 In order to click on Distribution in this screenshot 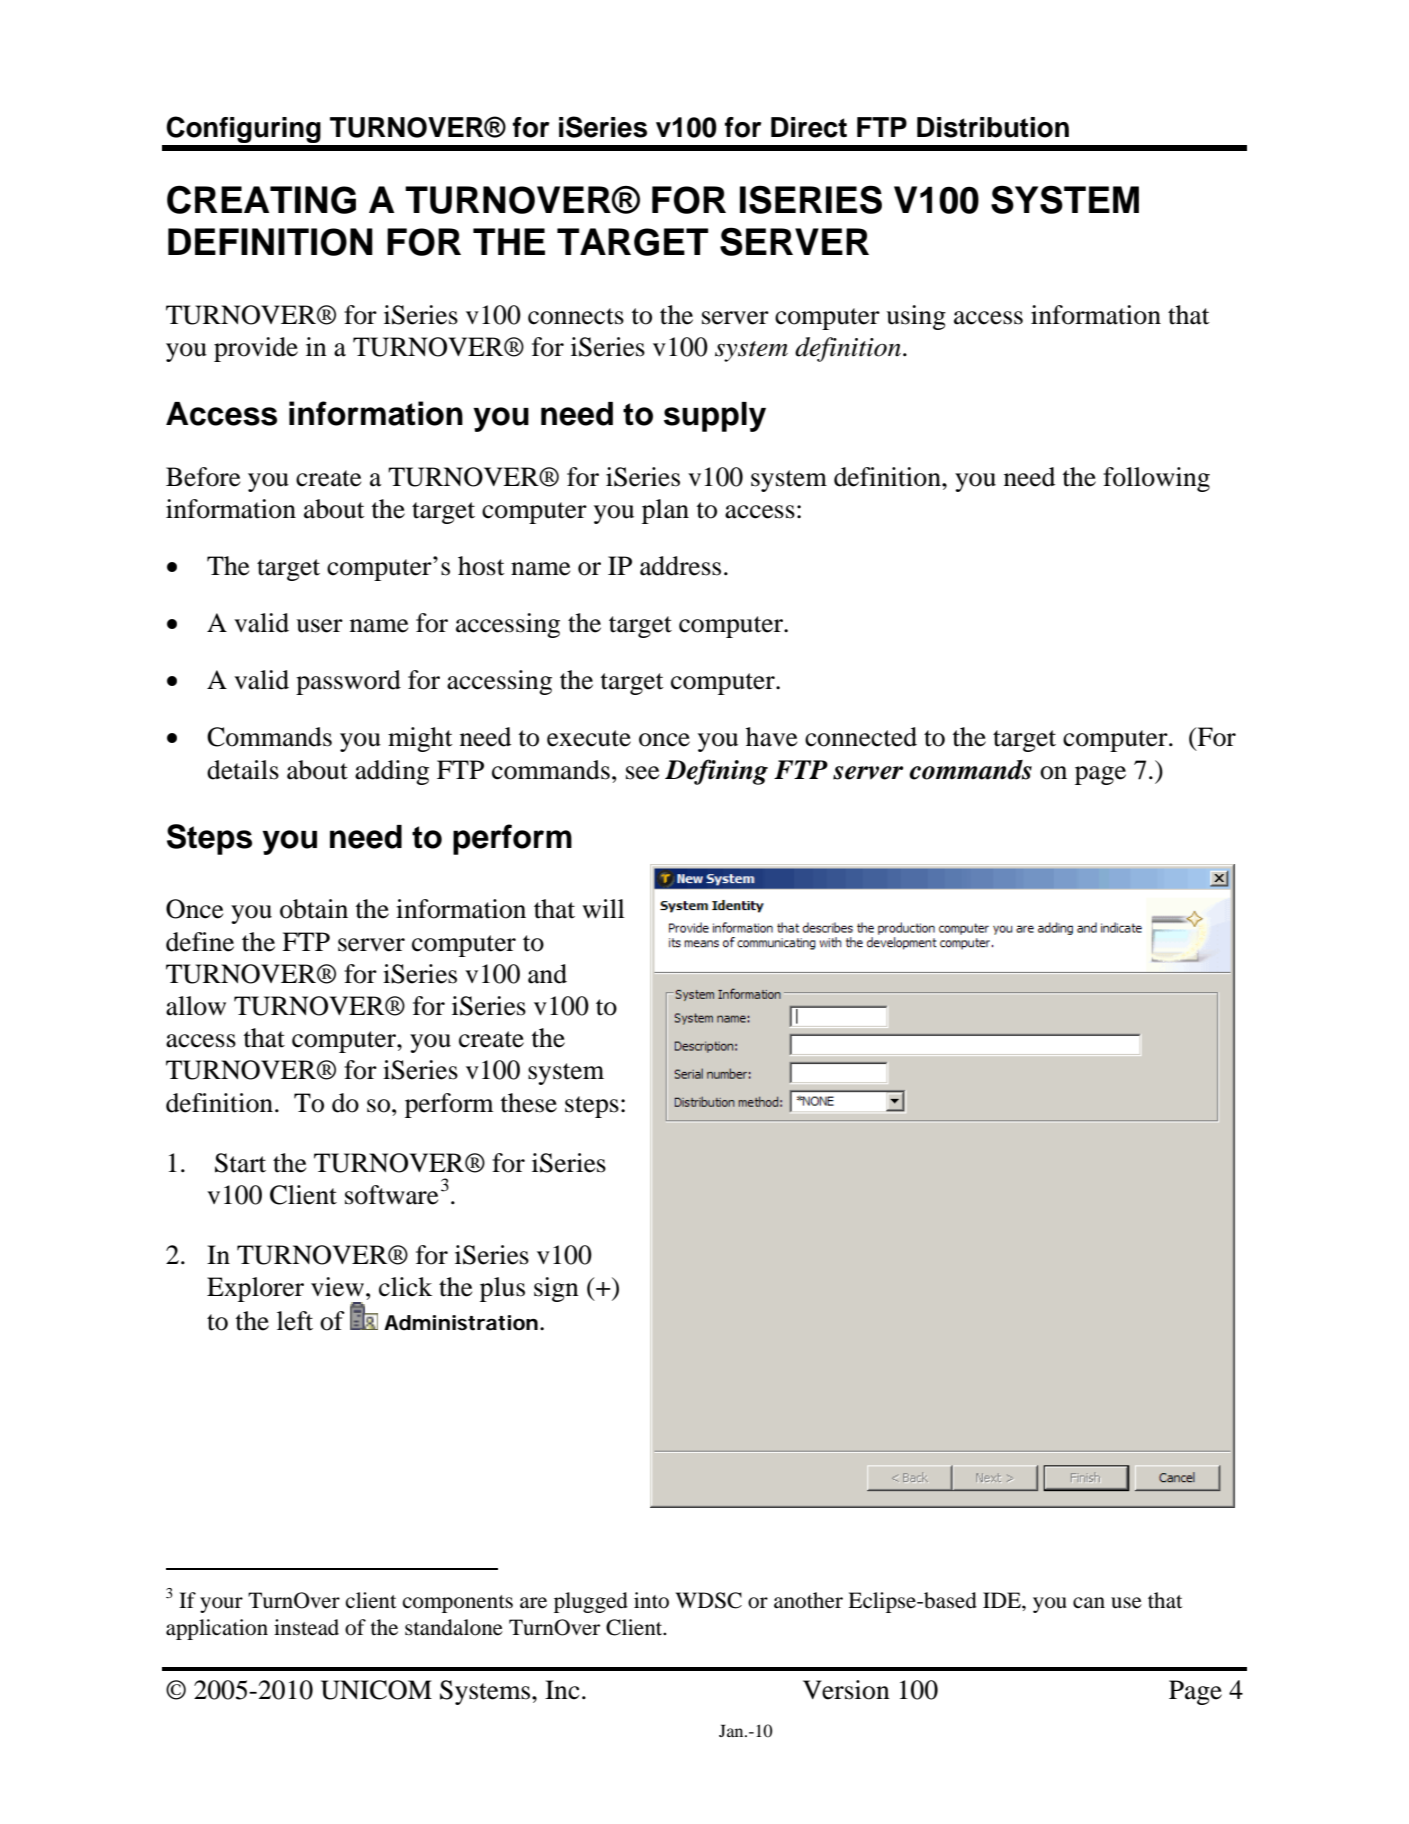, I will do `click(993, 127)`.
